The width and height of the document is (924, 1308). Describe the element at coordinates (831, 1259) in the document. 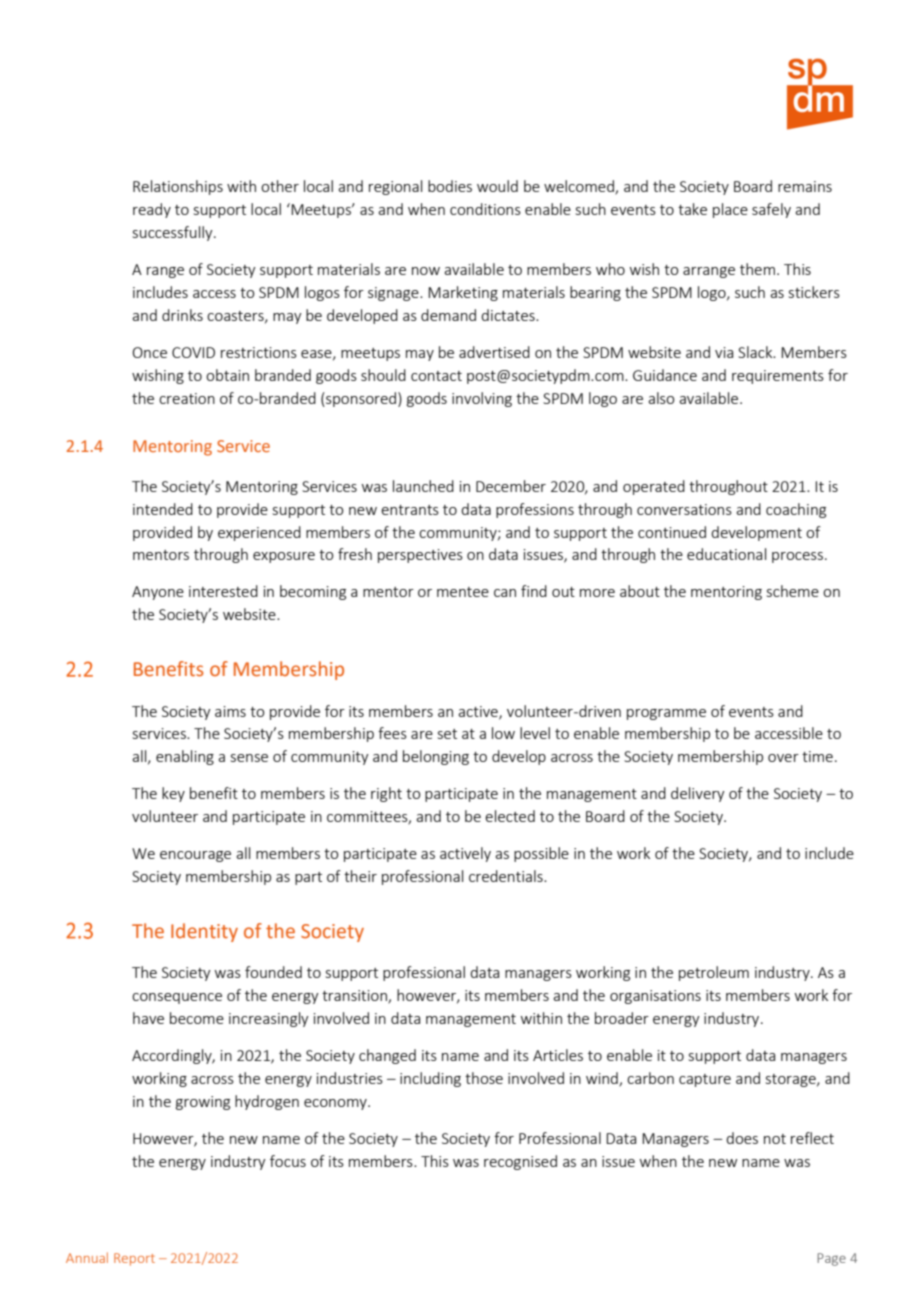

I see `Page` at that location.
